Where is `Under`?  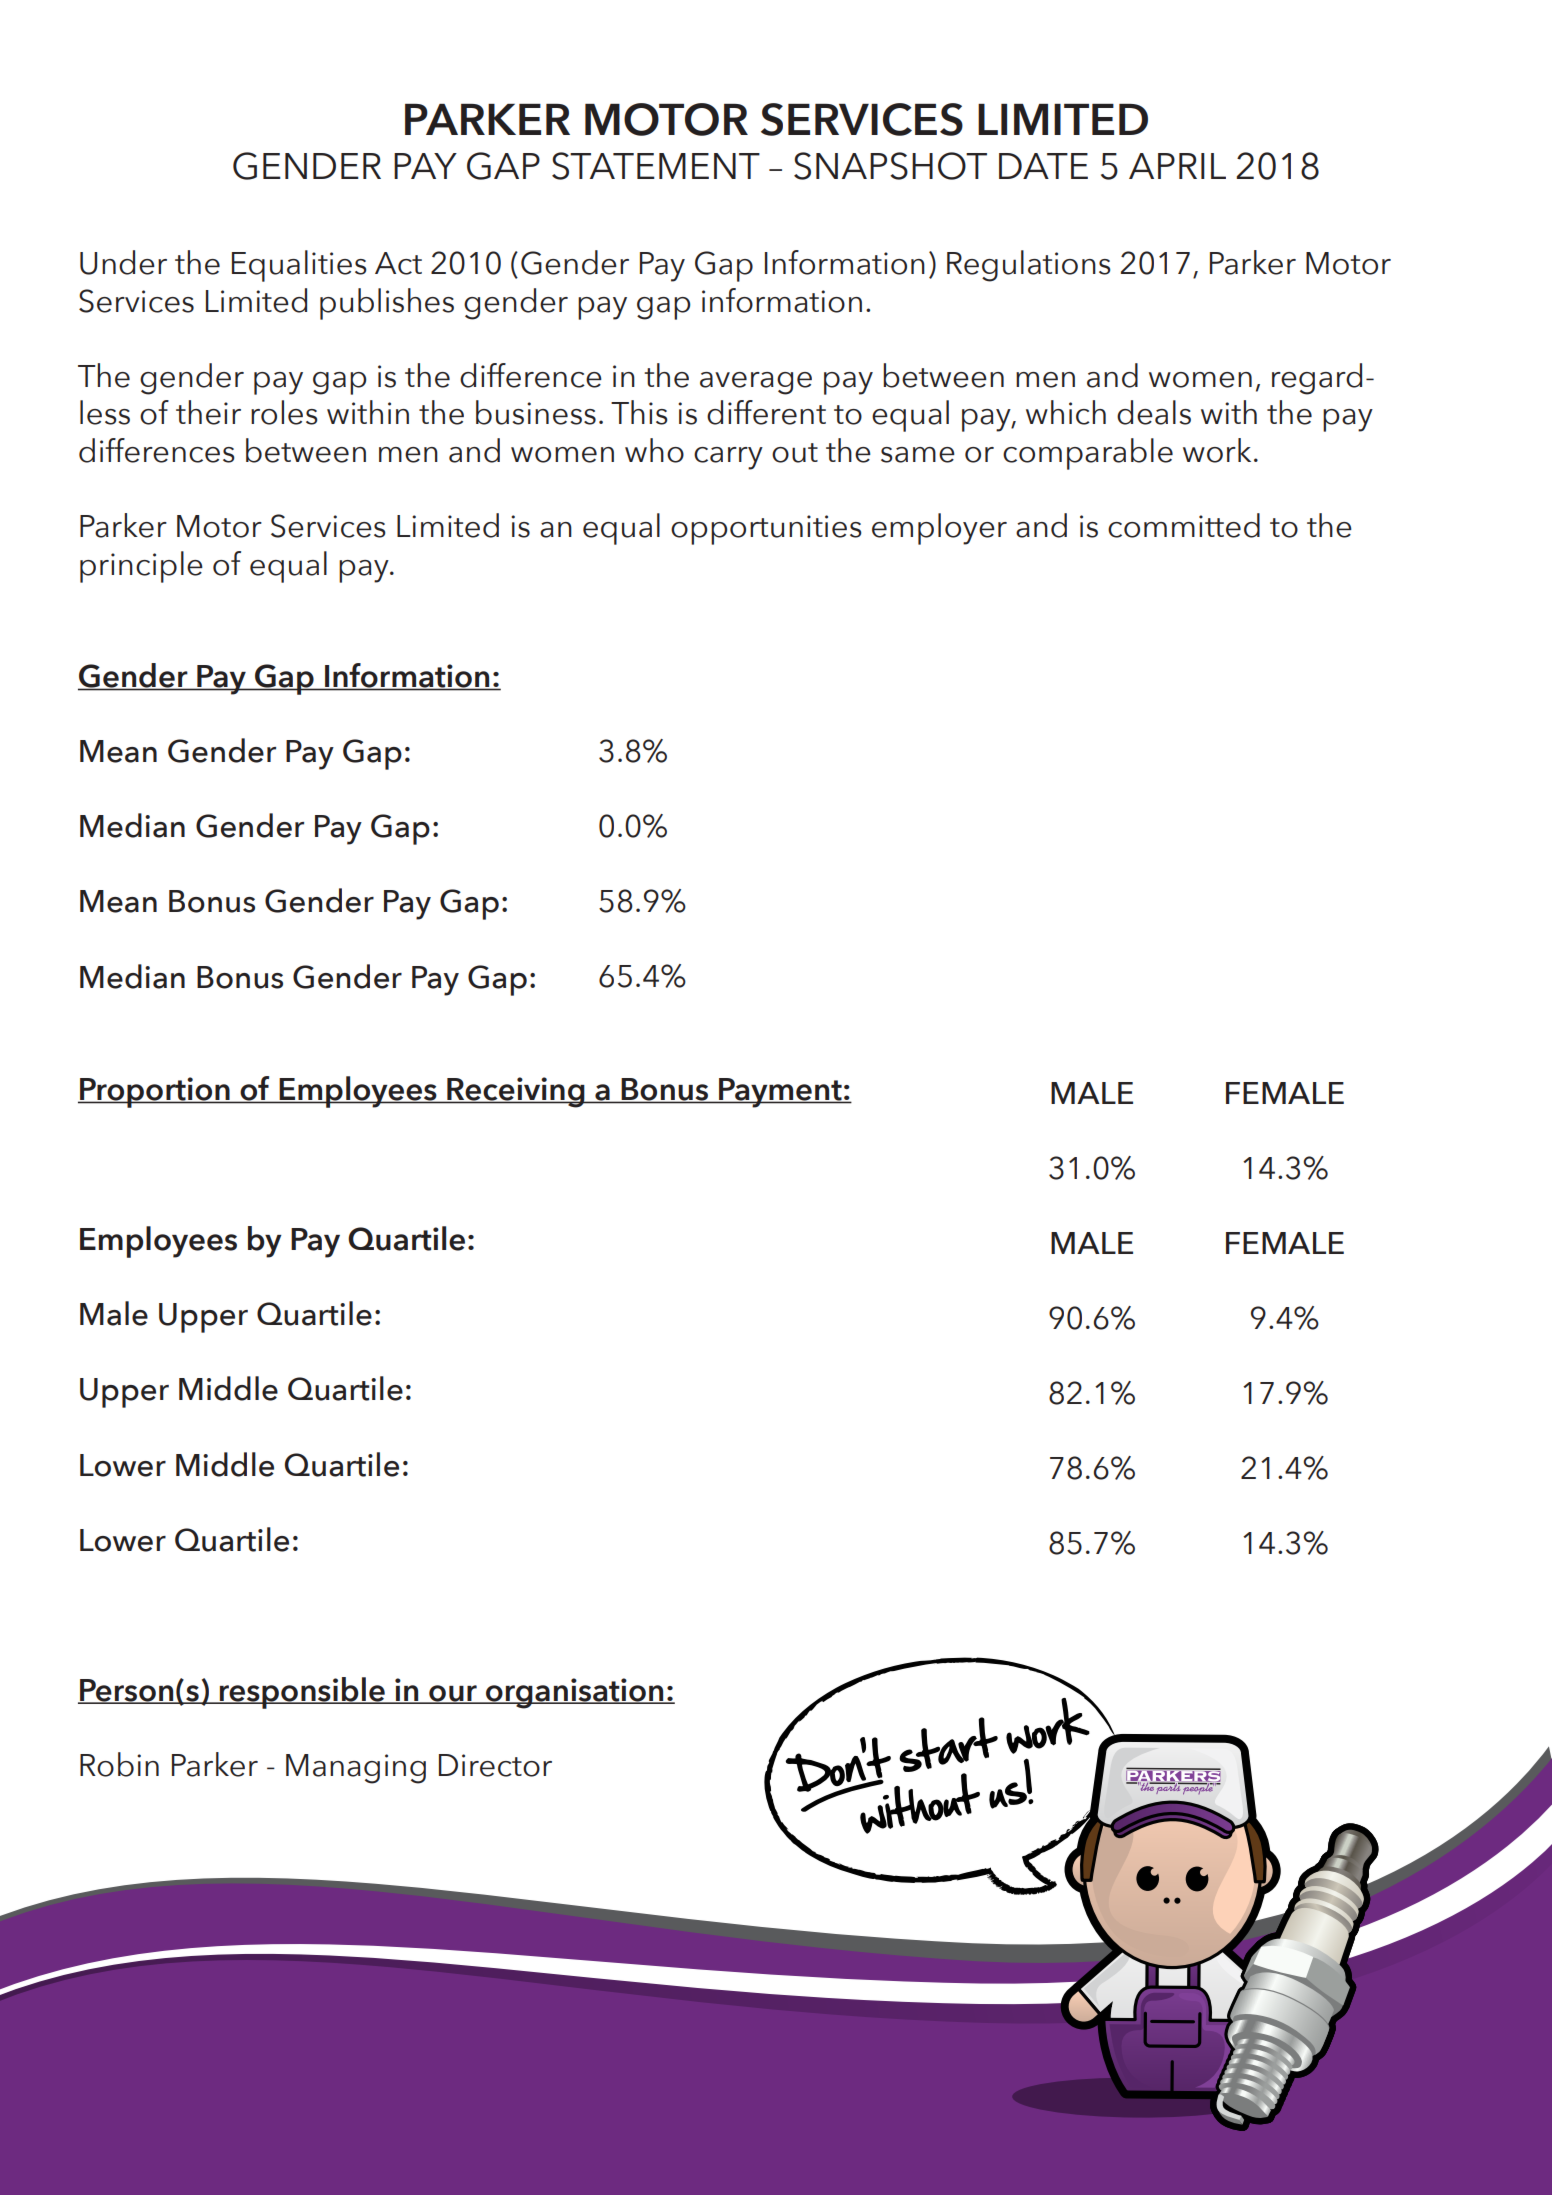
Under is located at coordinates (123, 262).
